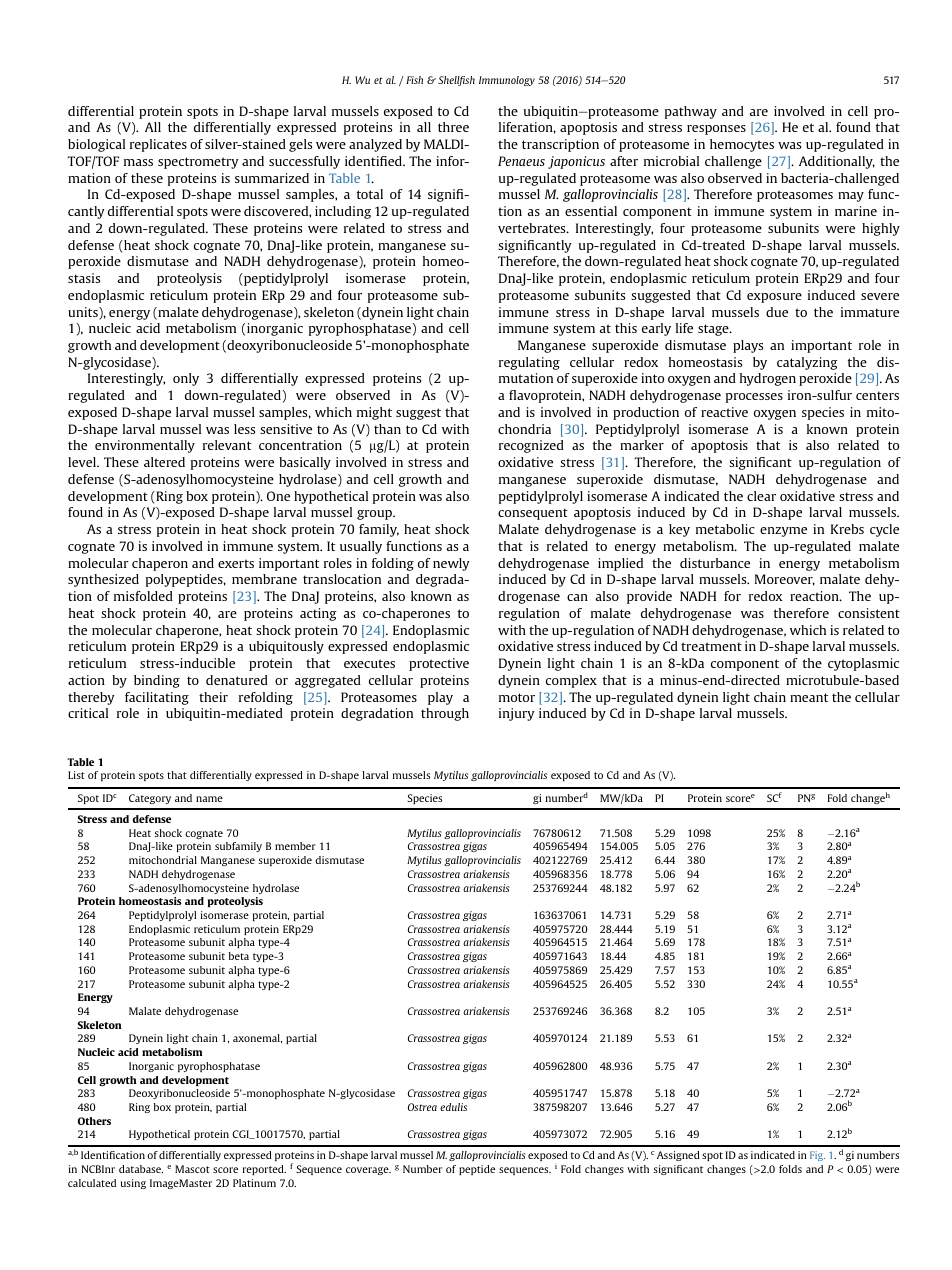  I want to click on Moreover, so click(785, 580).
